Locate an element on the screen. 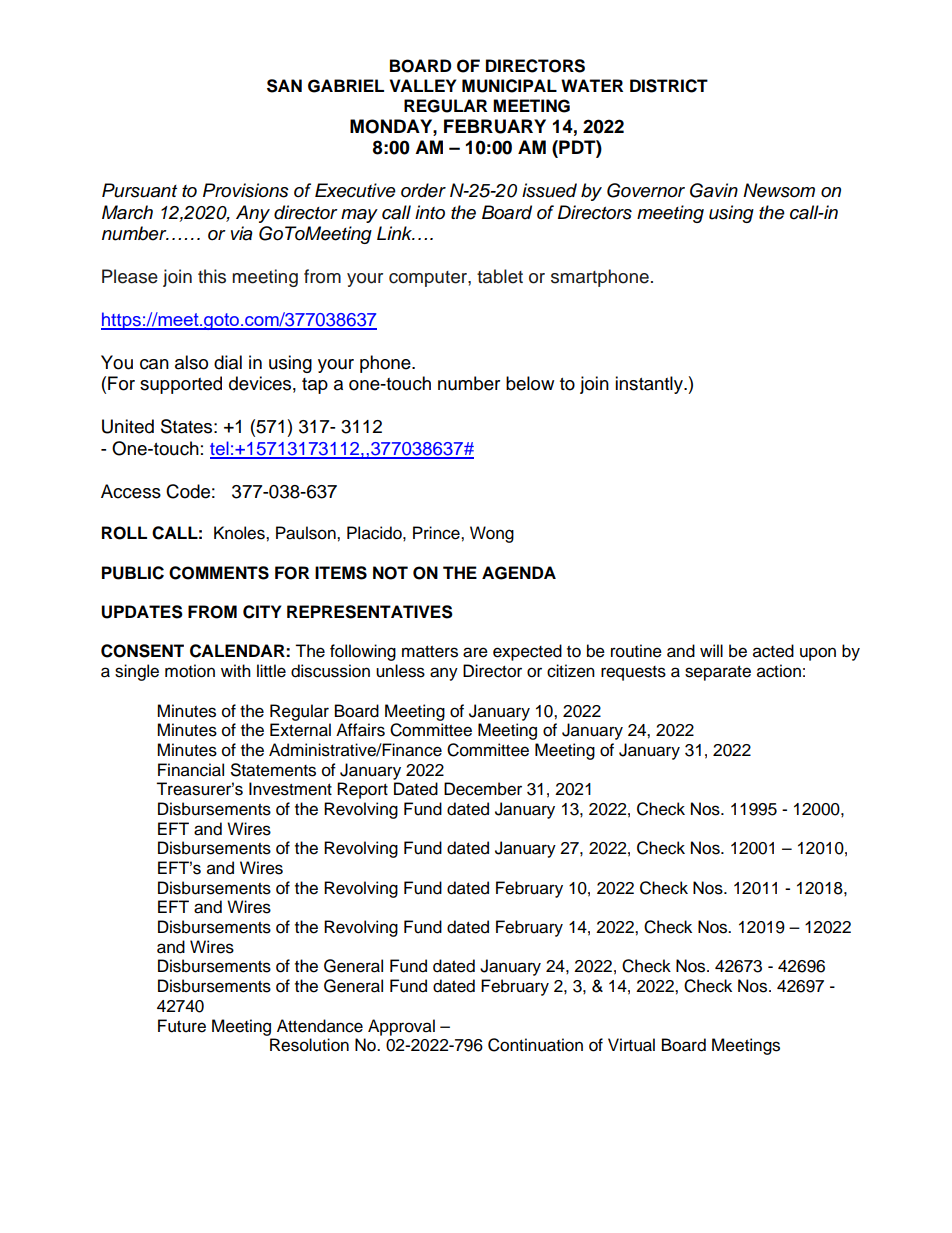  Future is located at coordinates (182, 1026).
